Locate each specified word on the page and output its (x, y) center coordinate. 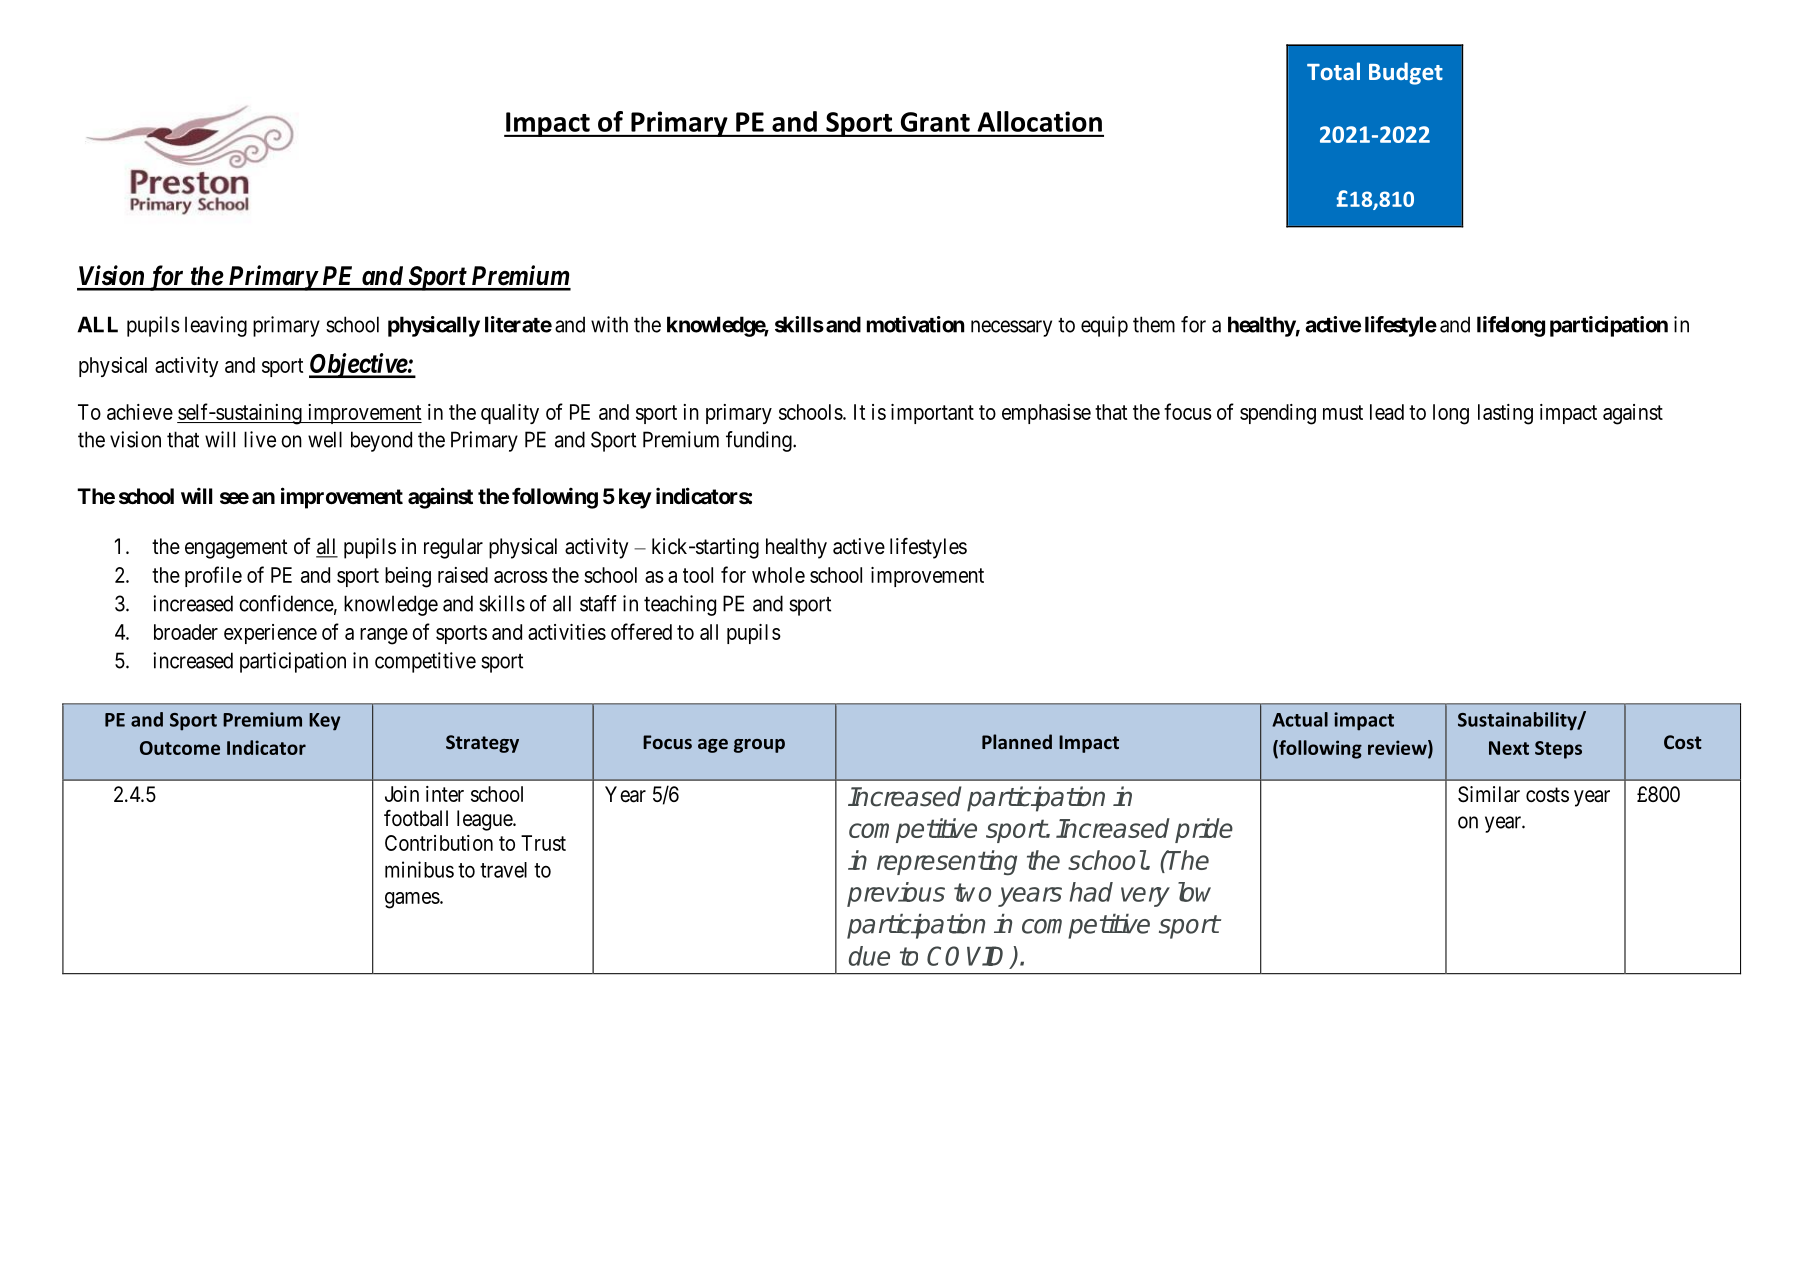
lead (1387, 412)
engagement (236, 549)
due (869, 956)
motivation (915, 324)
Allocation (1039, 121)
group (759, 746)
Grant (935, 122)
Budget (1406, 73)
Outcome (180, 748)
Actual (1300, 719)
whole (778, 575)
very (1145, 897)
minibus (419, 869)
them (1154, 324)
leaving (216, 326)
